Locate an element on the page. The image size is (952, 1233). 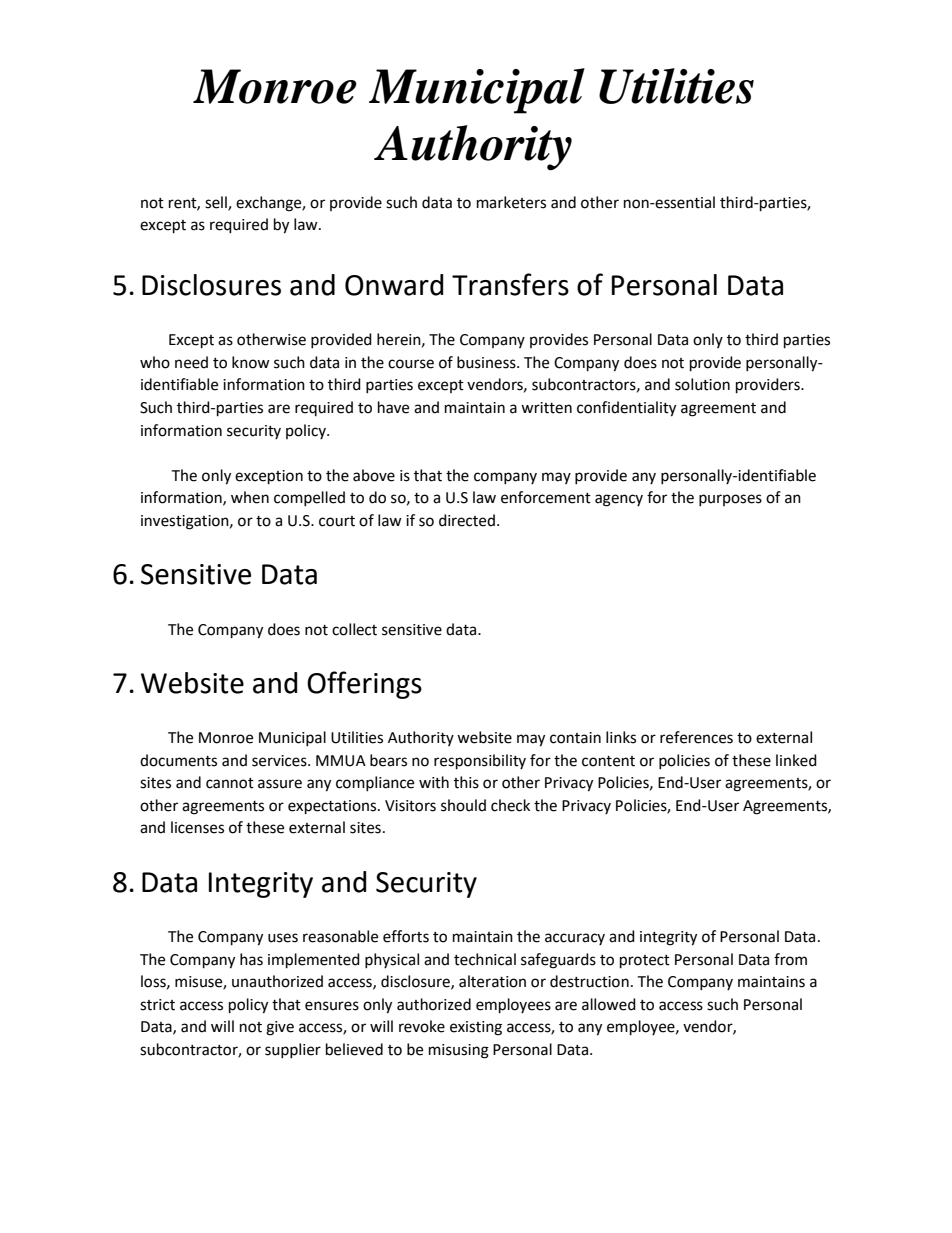
when is located at coordinates (250, 497).
